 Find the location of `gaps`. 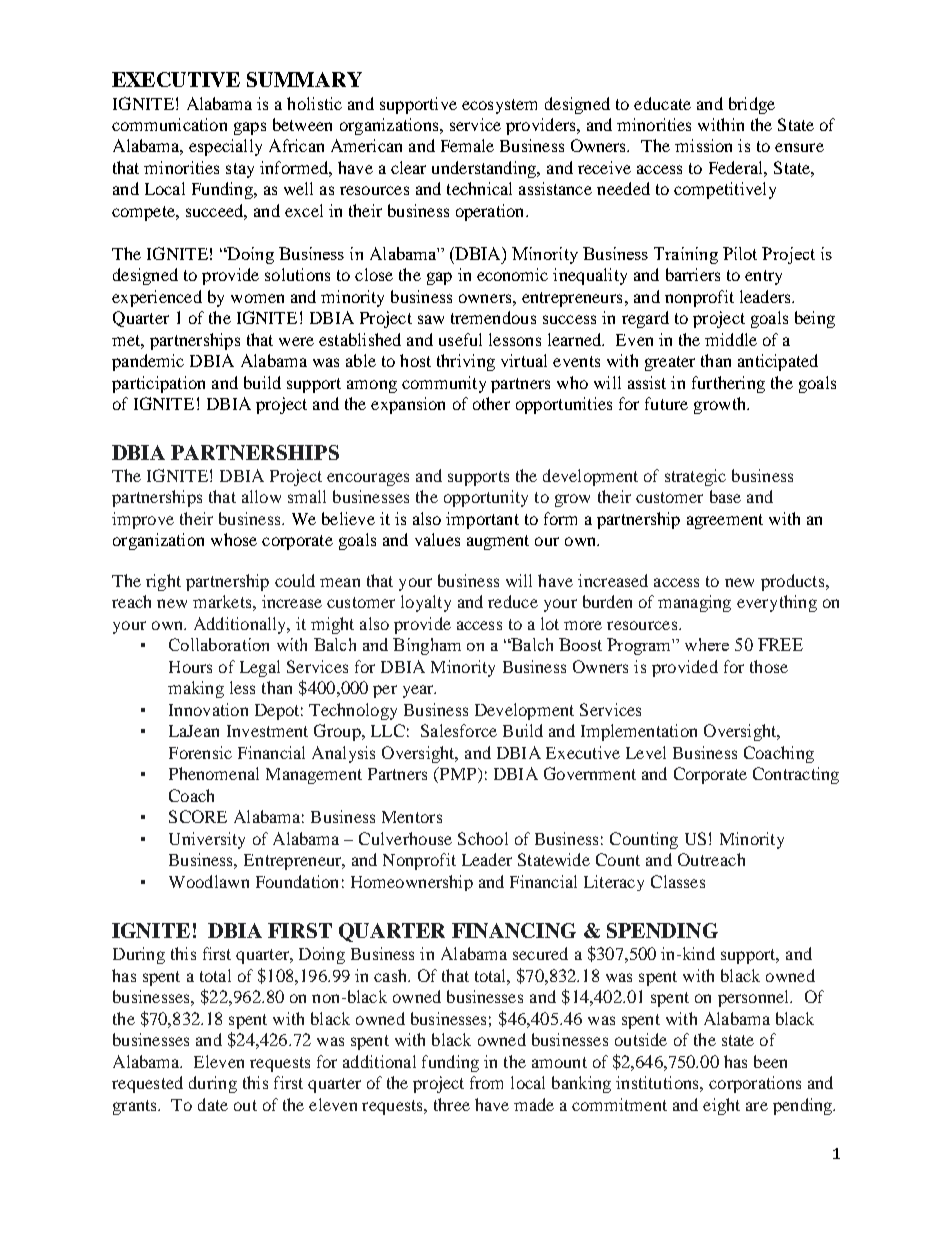

gaps is located at coordinates (250, 128).
